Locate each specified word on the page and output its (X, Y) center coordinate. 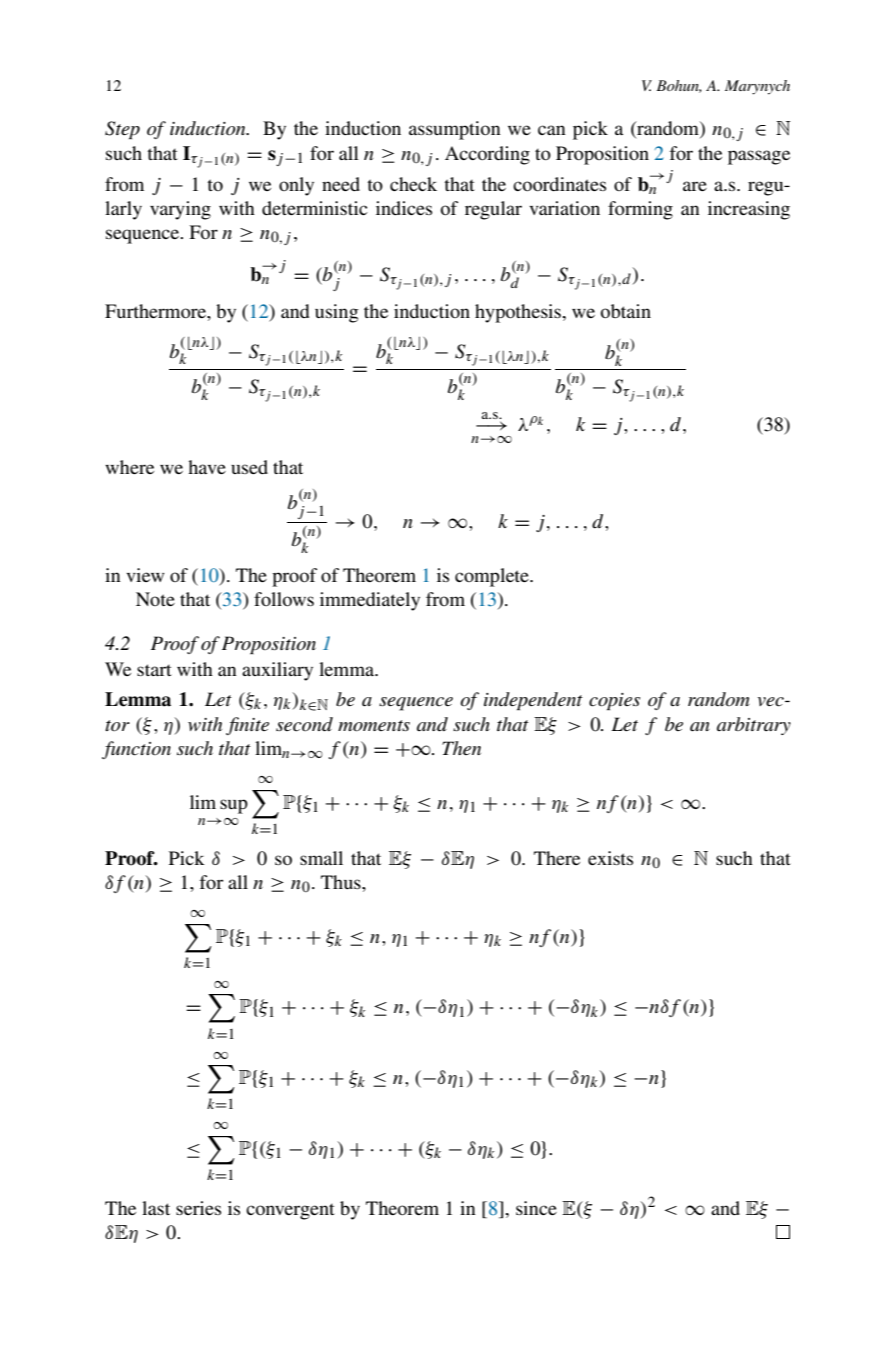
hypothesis (519, 313)
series (198, 1208)
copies (614, 701)
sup (234, 806)
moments (374, 726)
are (695, 186)
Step (122, 130)
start (154, 670)
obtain (626, 311)
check (413, 184)
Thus (342, 882)
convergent (290, 1211)
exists (610, 858)
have (207, 467)
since (536, 1208)
